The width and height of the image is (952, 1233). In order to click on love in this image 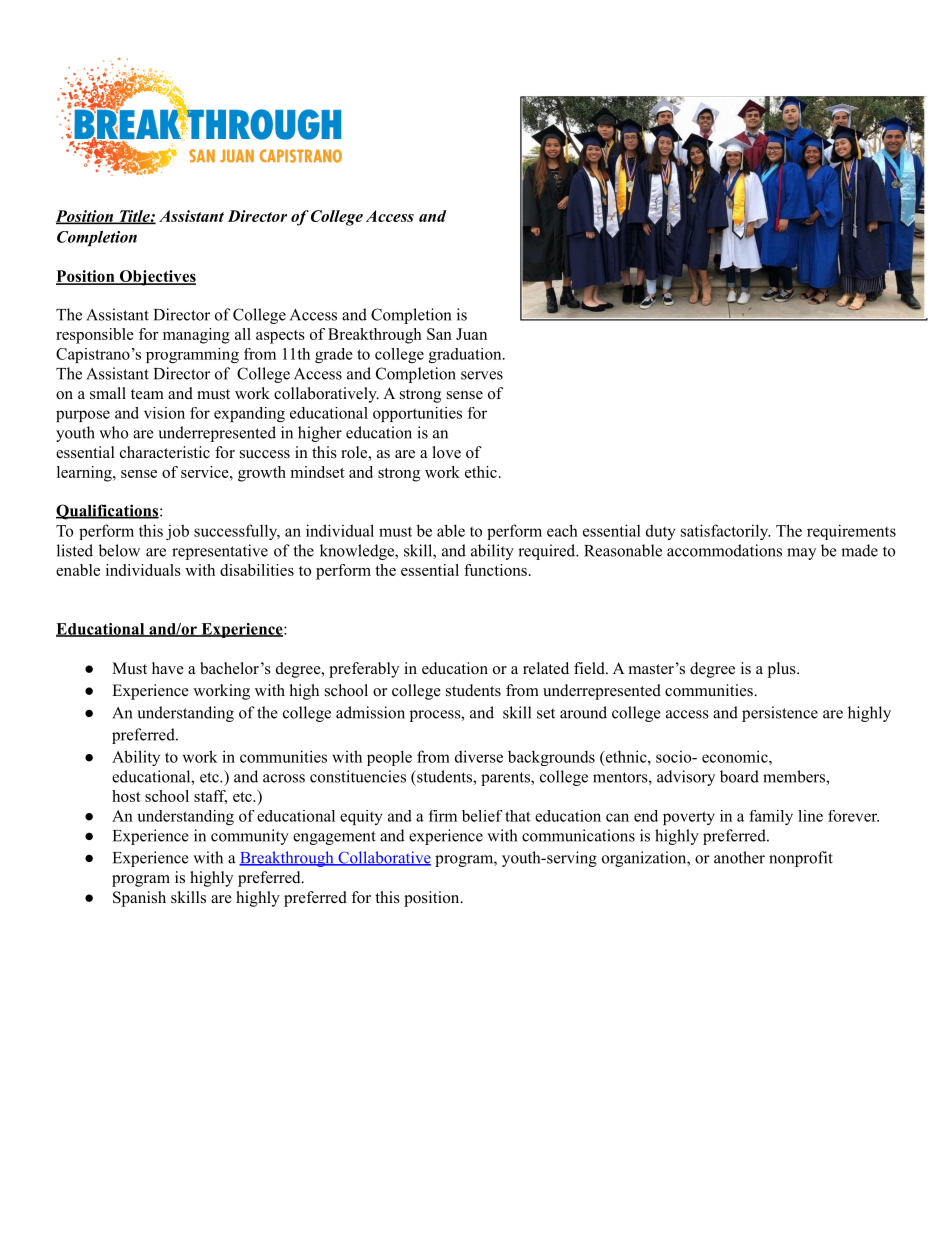, I will do `click(447, 452)`.
